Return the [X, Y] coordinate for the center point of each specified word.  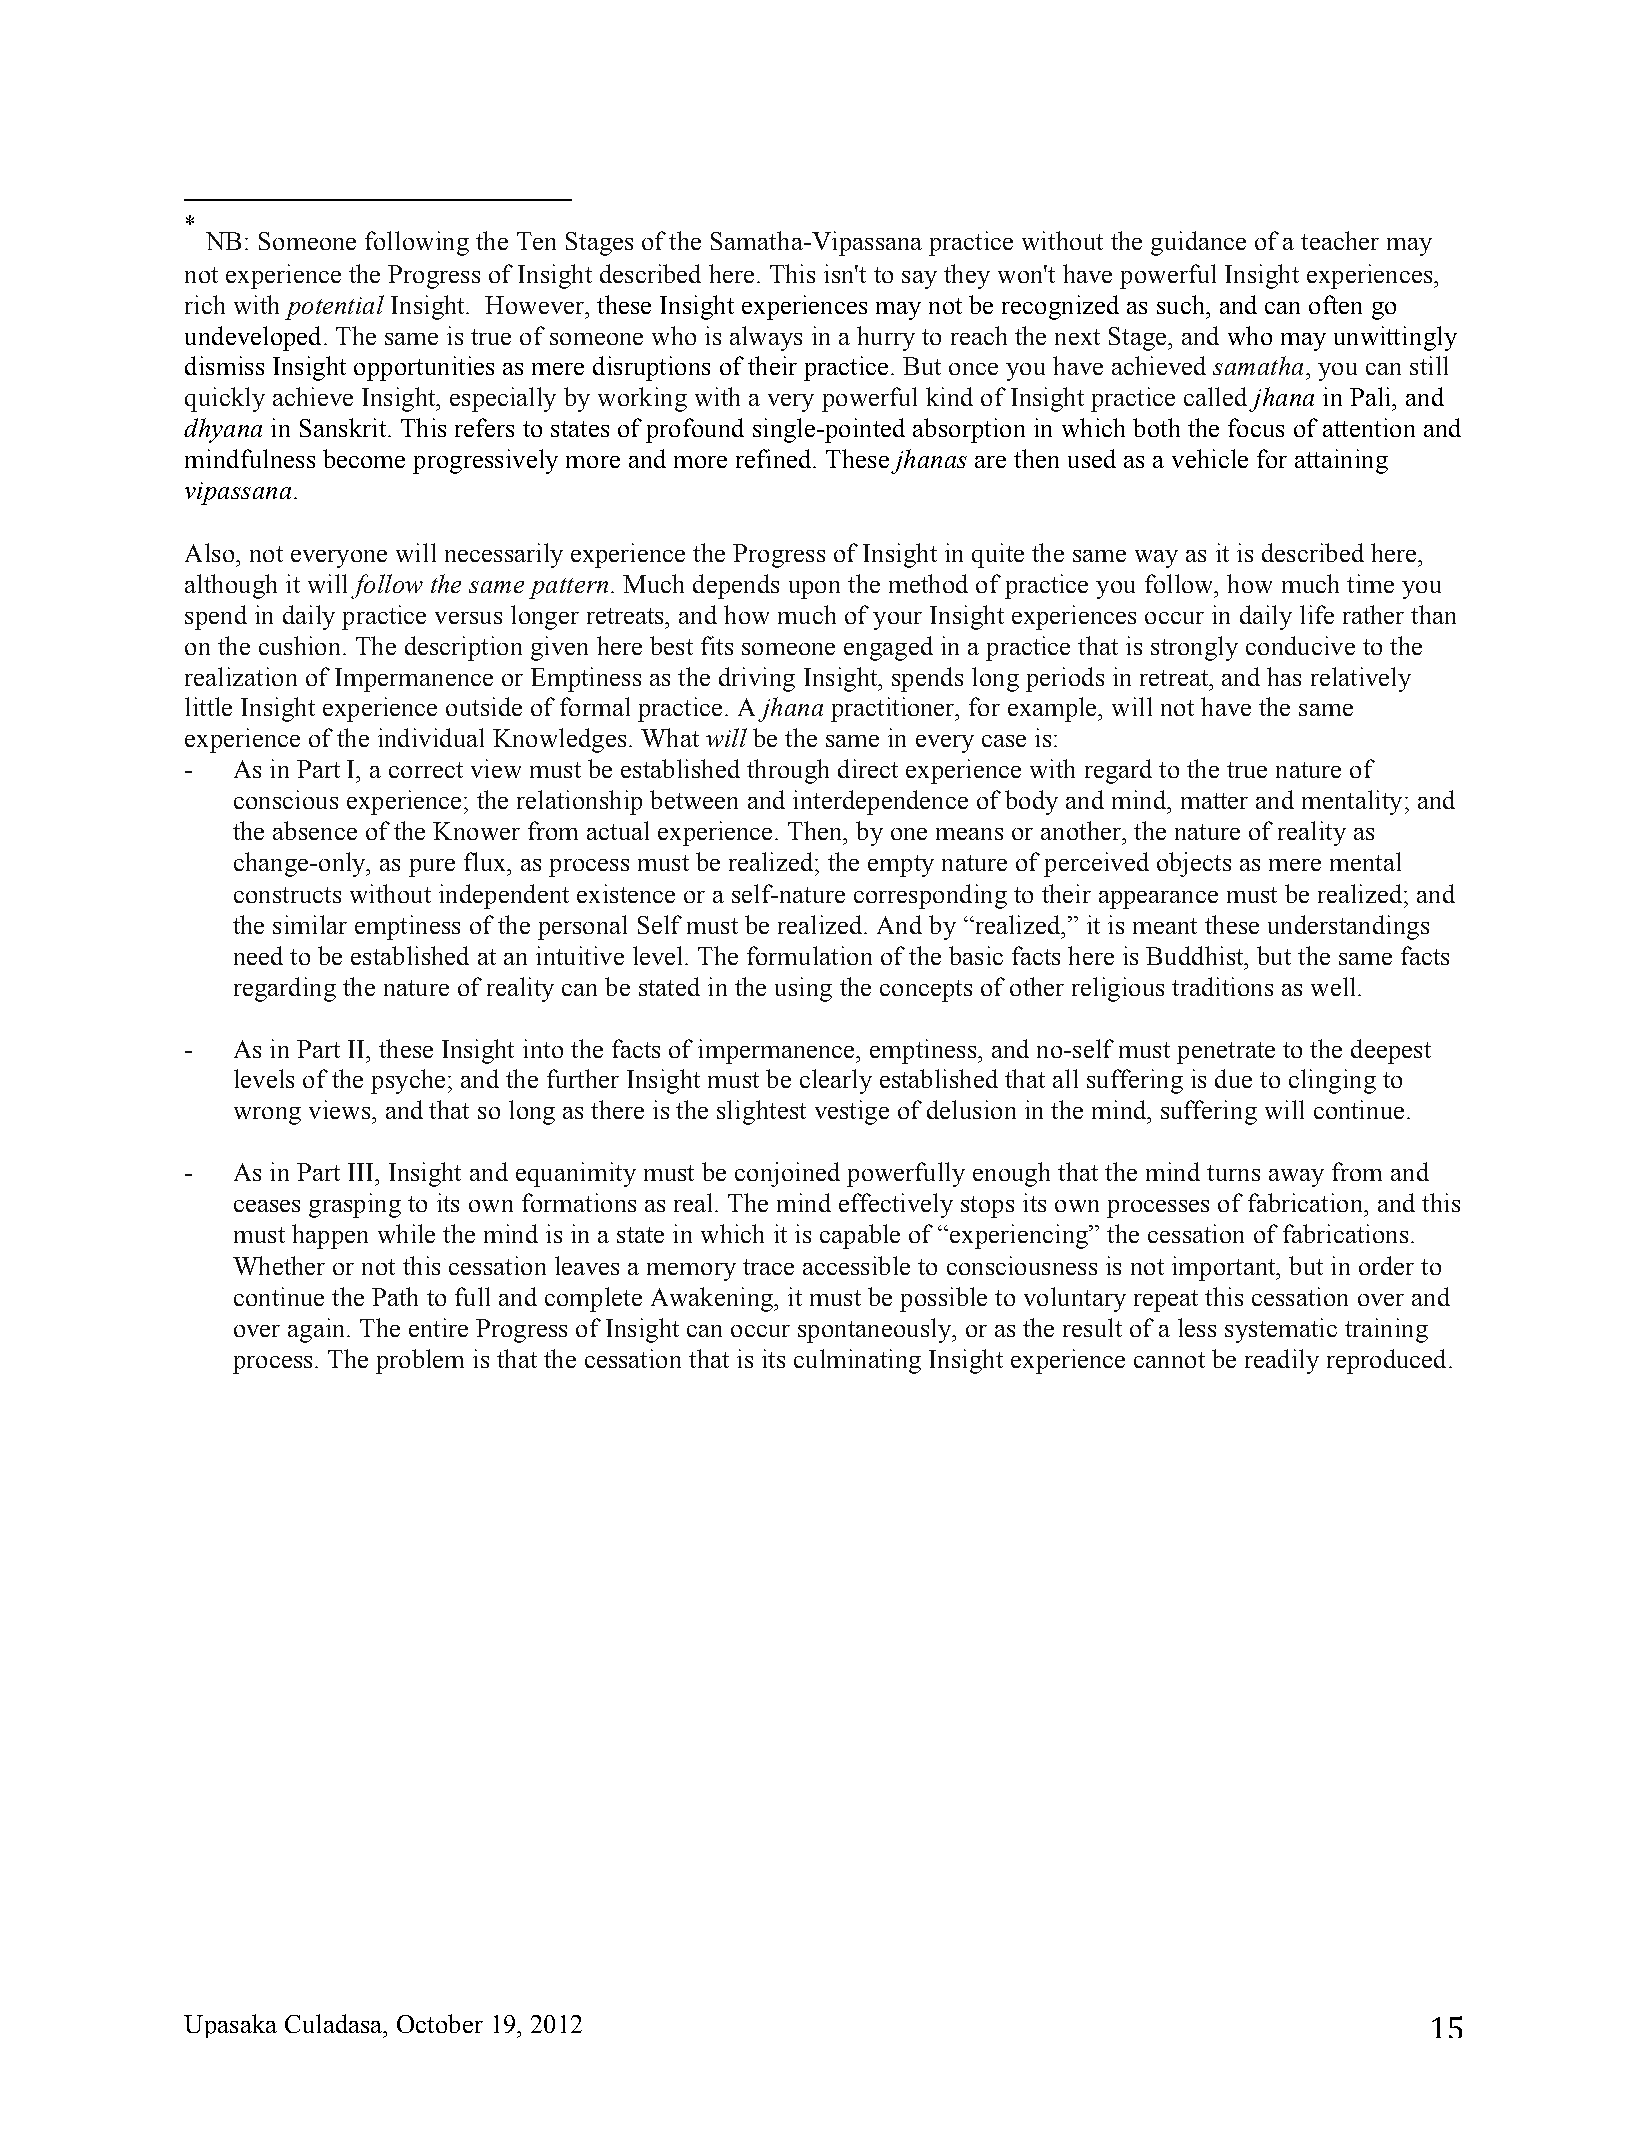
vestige [852, 1112]
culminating [857, 1361]
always [766, 338]
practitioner [894, 709]
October [440, 2023]
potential [334, 307]
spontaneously [875, 1330]
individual [431, 737]
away [1296, 1178]
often [1335, 304]
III [362, 1172]
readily [1282, 1361]
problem [420, 1361]
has [1284, 676]
